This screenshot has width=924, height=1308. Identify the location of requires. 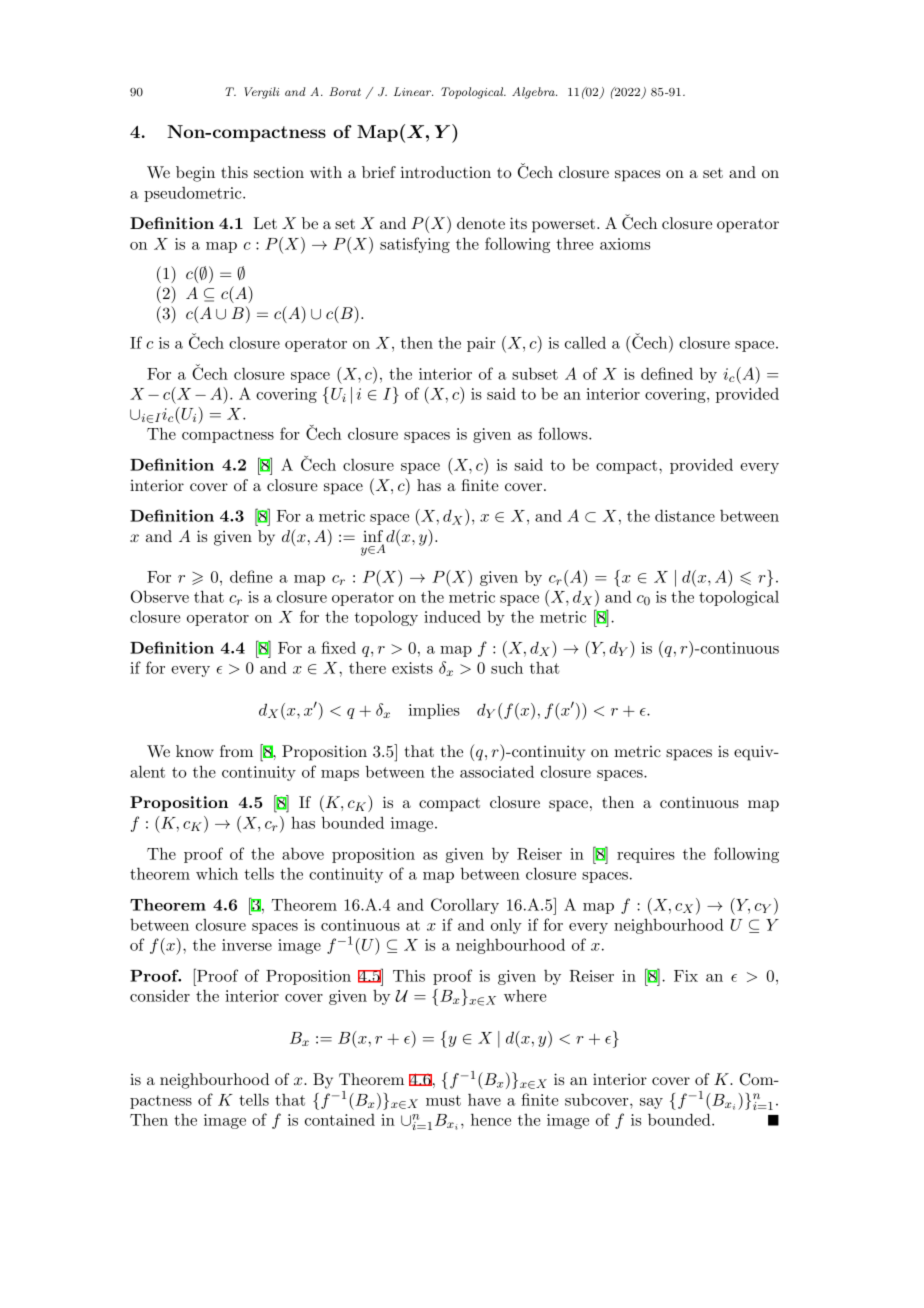
(646, 855).
